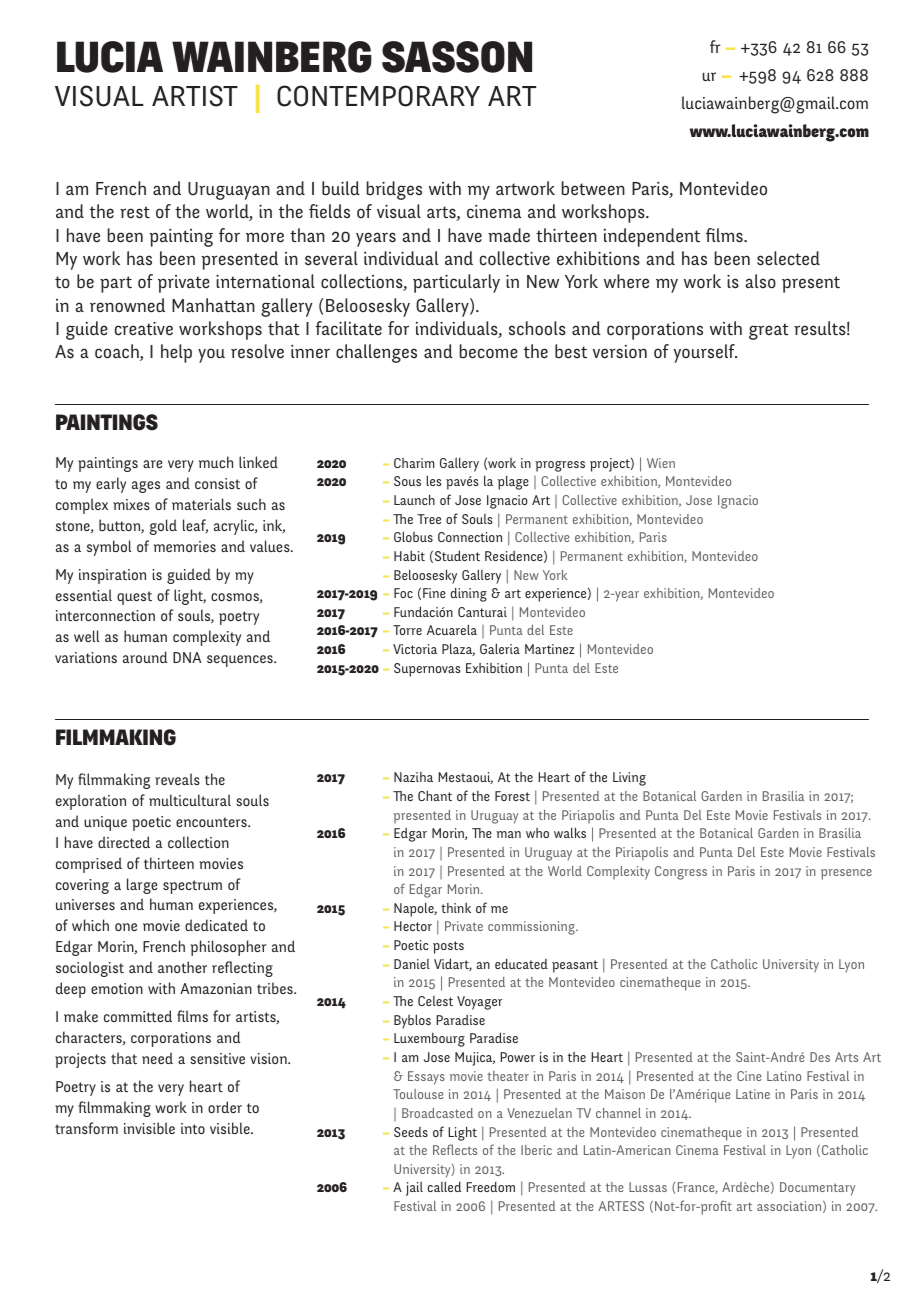 The image size is (924, 1308). I want to click on ages, so click(146, 487).
